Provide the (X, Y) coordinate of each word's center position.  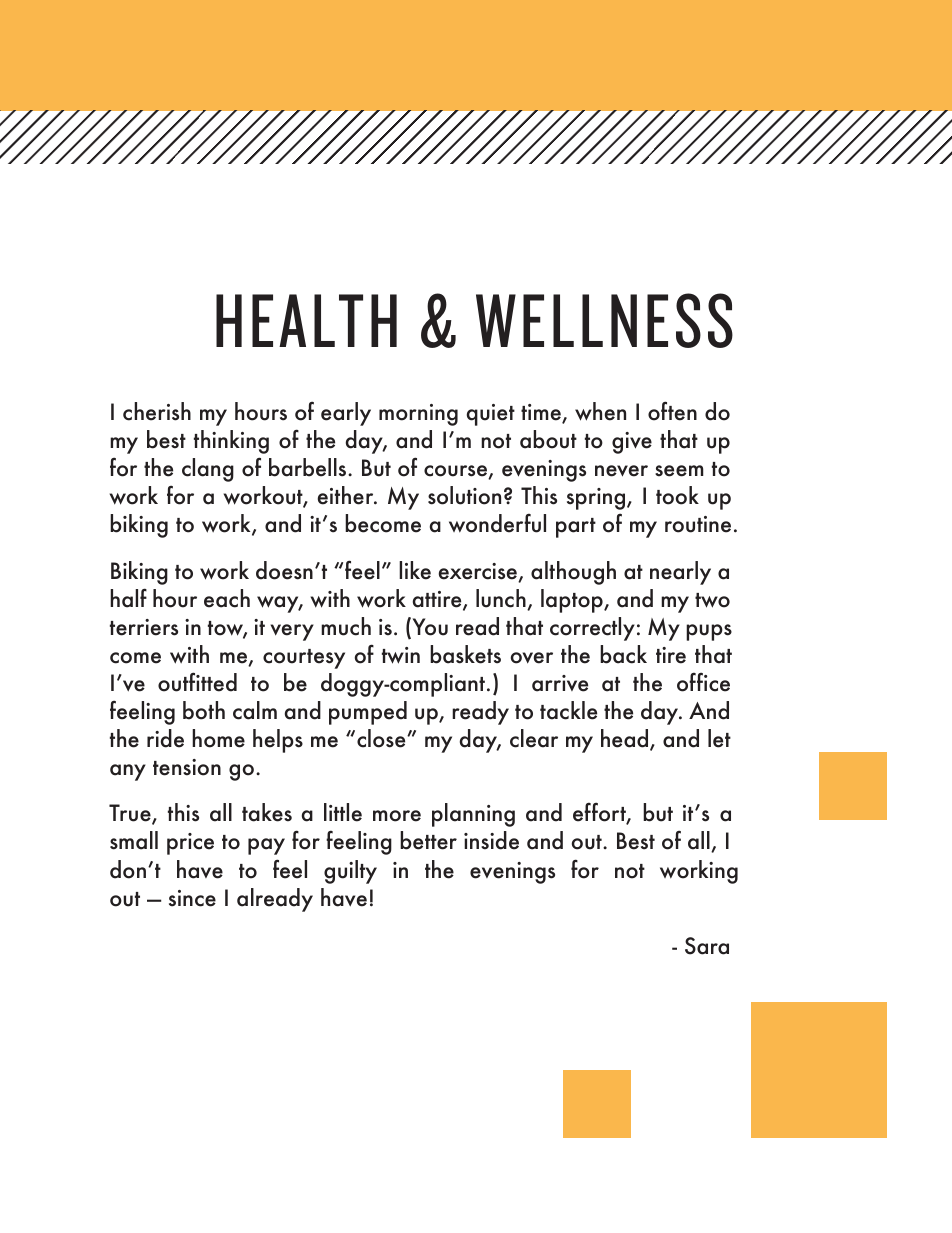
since (192, 898)
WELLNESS (604, 320)
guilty (350, 872)
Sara (707, 946)
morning (418, 415)
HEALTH (306, 320)
